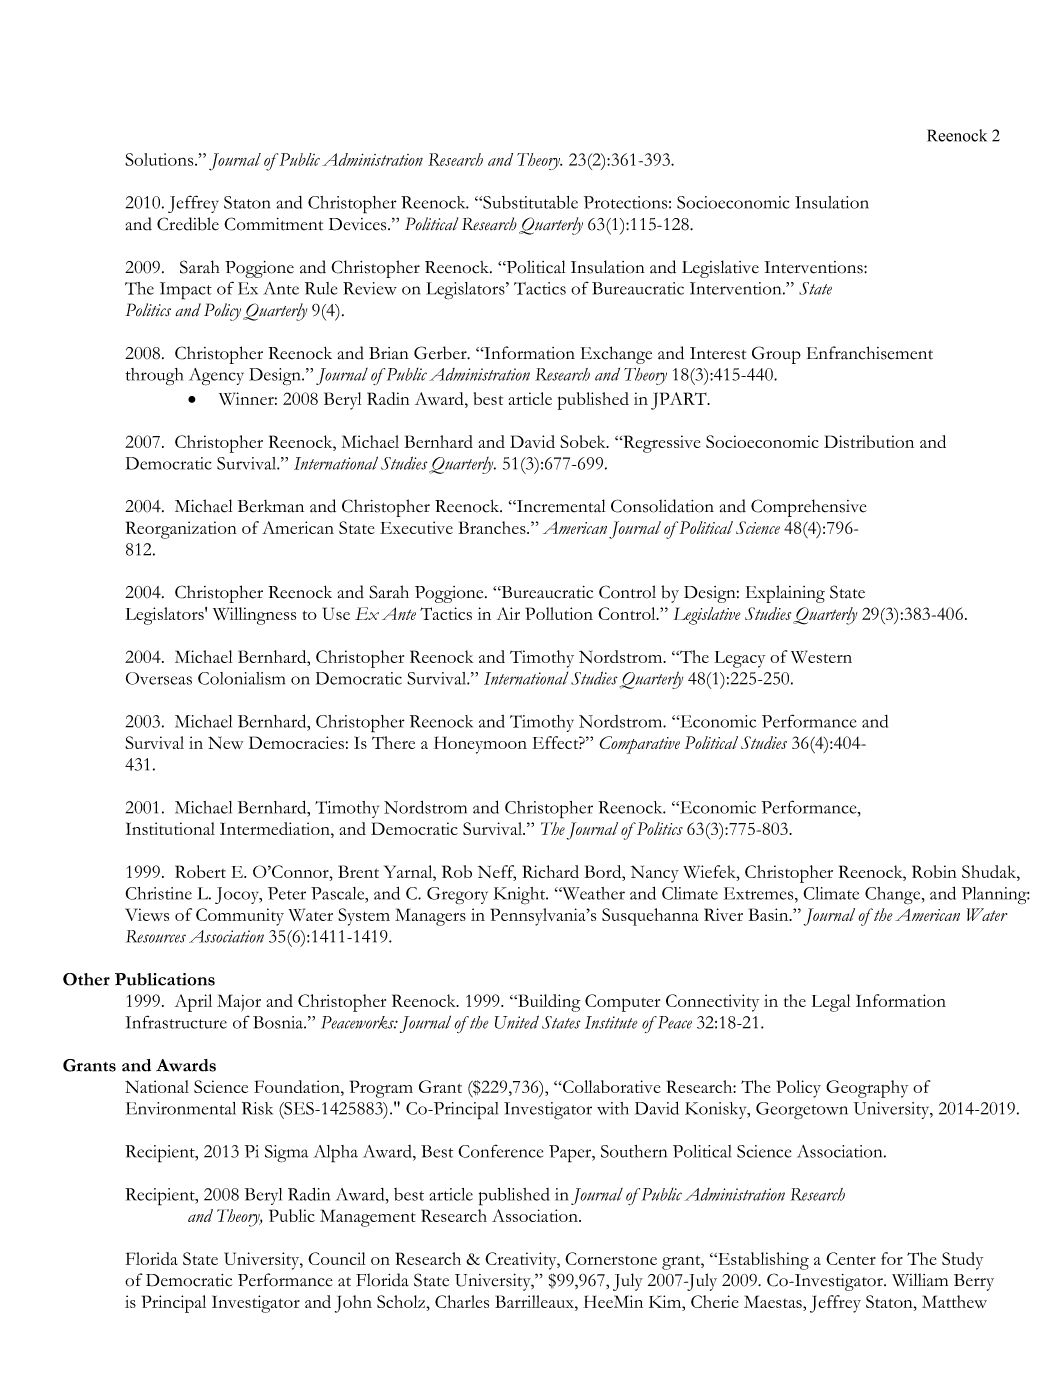  Describe the element at coordinates (611, 1258) in the screenshot. I see `Cornerstone` at that location.
